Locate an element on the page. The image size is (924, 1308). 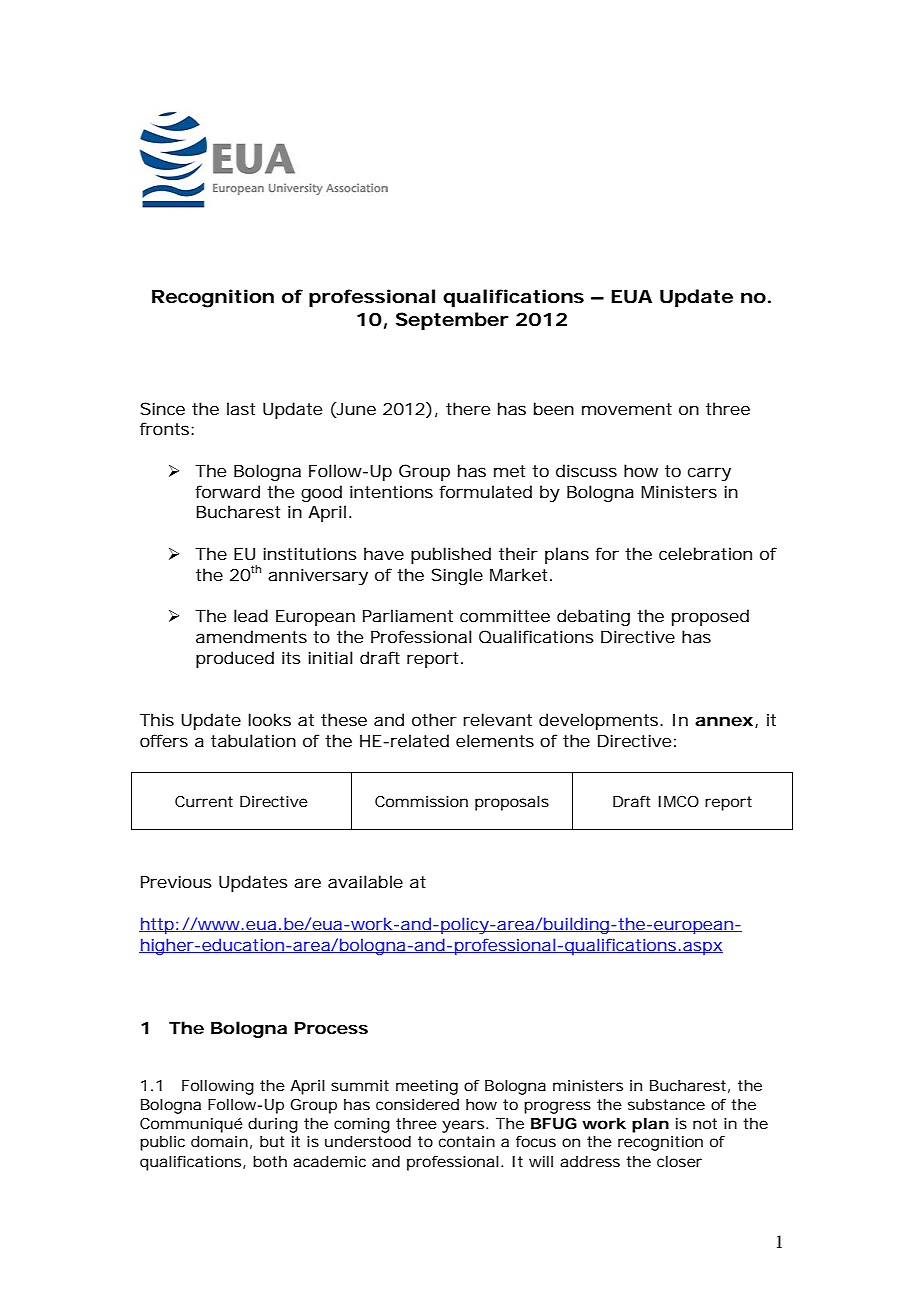
September is located at coordinates (452, 321).
